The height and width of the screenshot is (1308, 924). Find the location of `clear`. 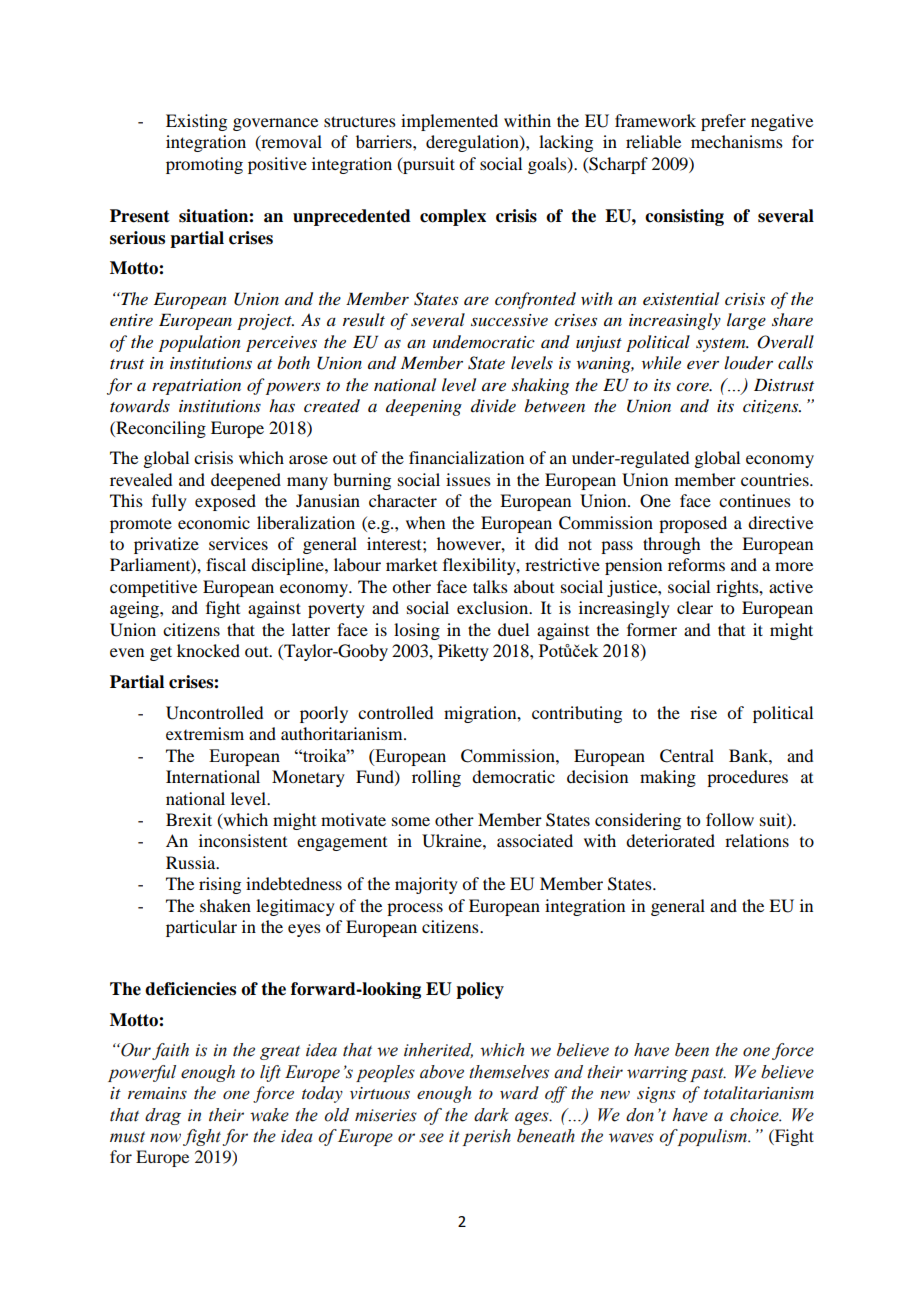

clear is located at coordinates (695, 607).
